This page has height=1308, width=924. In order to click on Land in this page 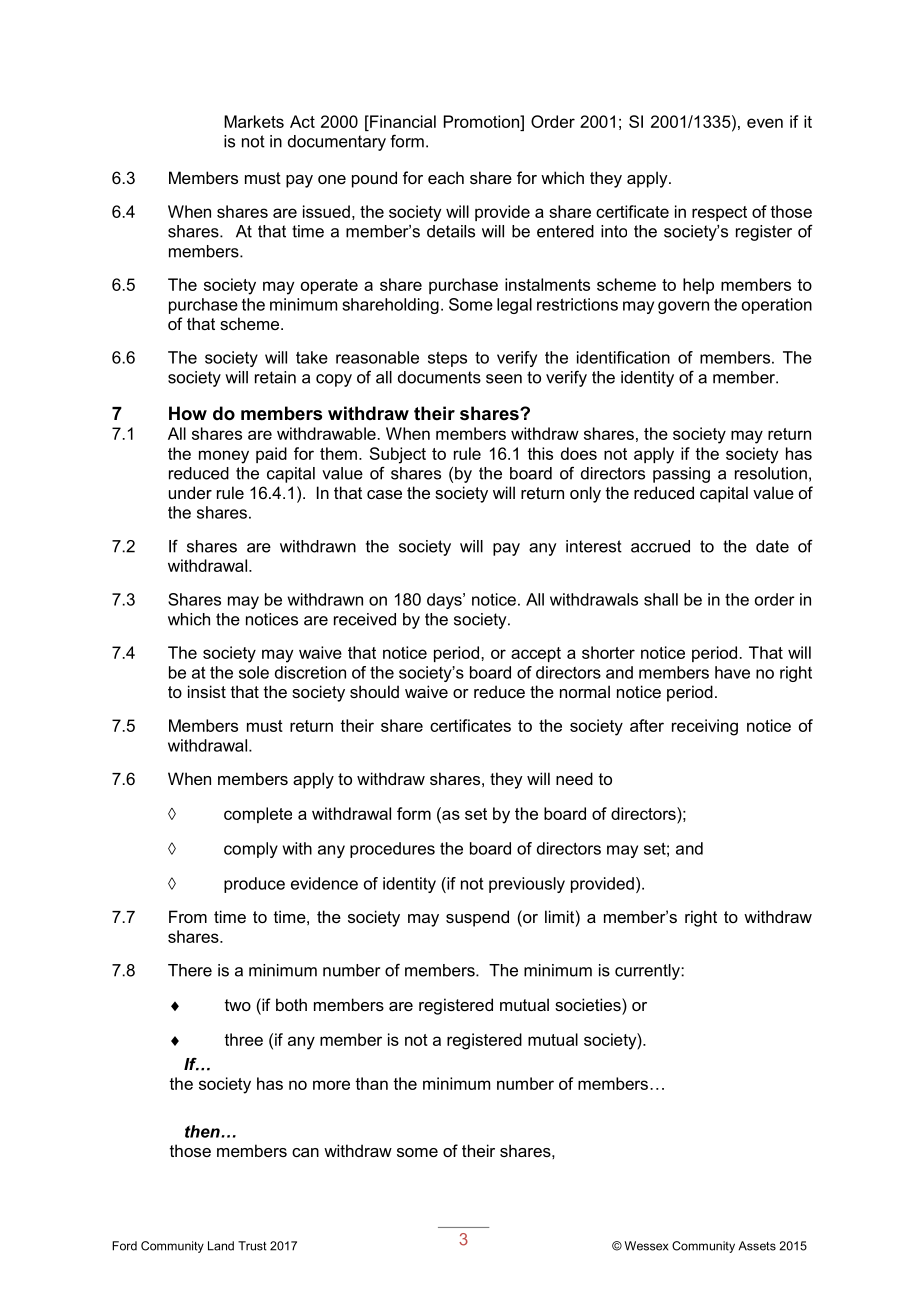, I will do `click(221, 1246)`.
